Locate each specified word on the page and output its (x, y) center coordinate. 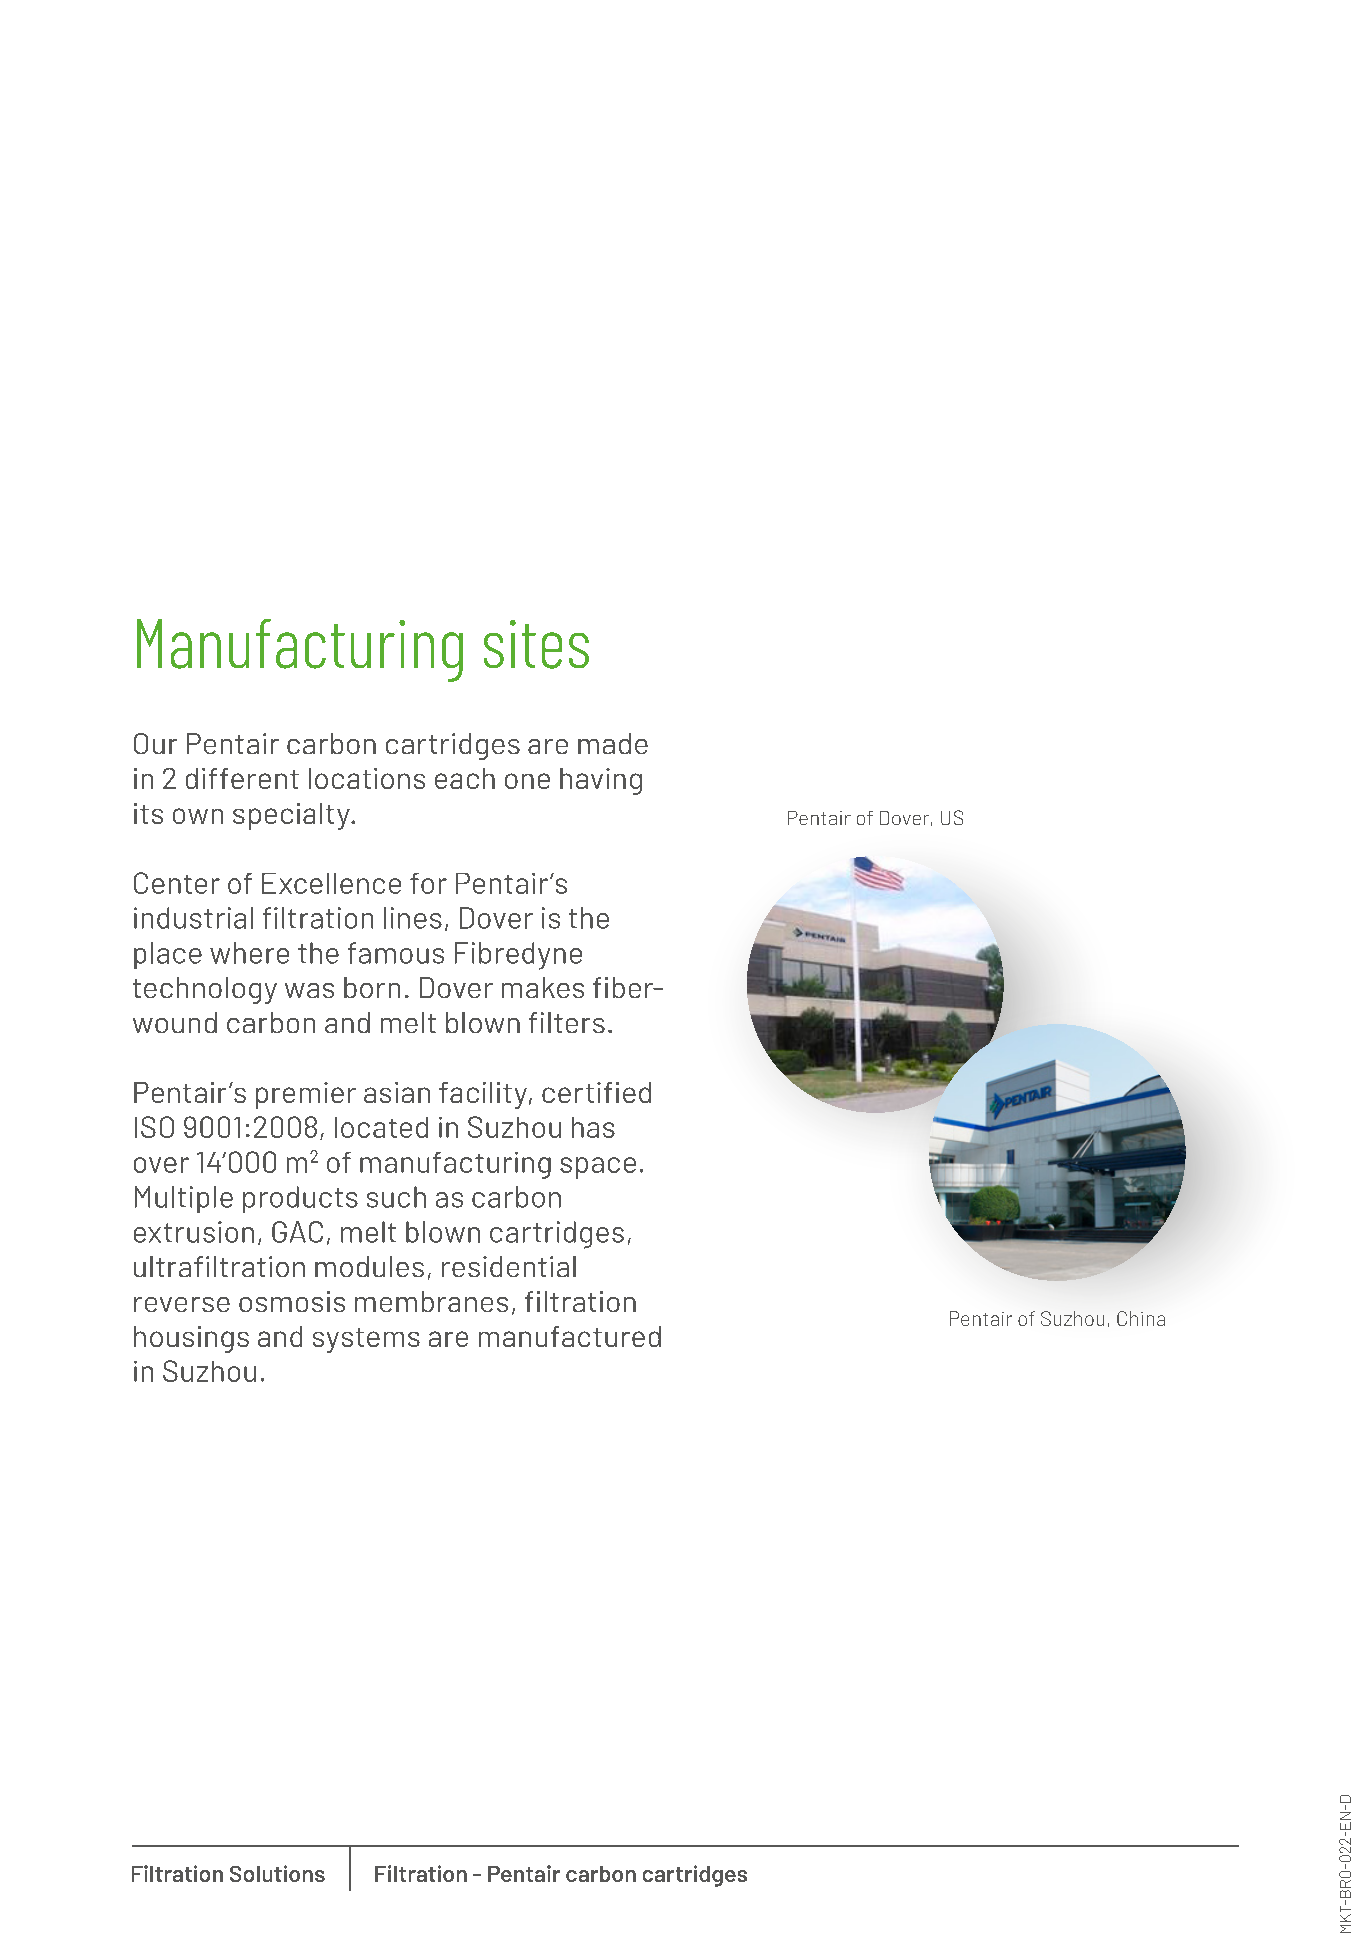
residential (509, 1266)
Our (155, 743)
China (1141, 1318)
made (613, 743)
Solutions (277, 1873)
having (601, 781)
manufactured (570, 1336)
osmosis (292, 1301)
